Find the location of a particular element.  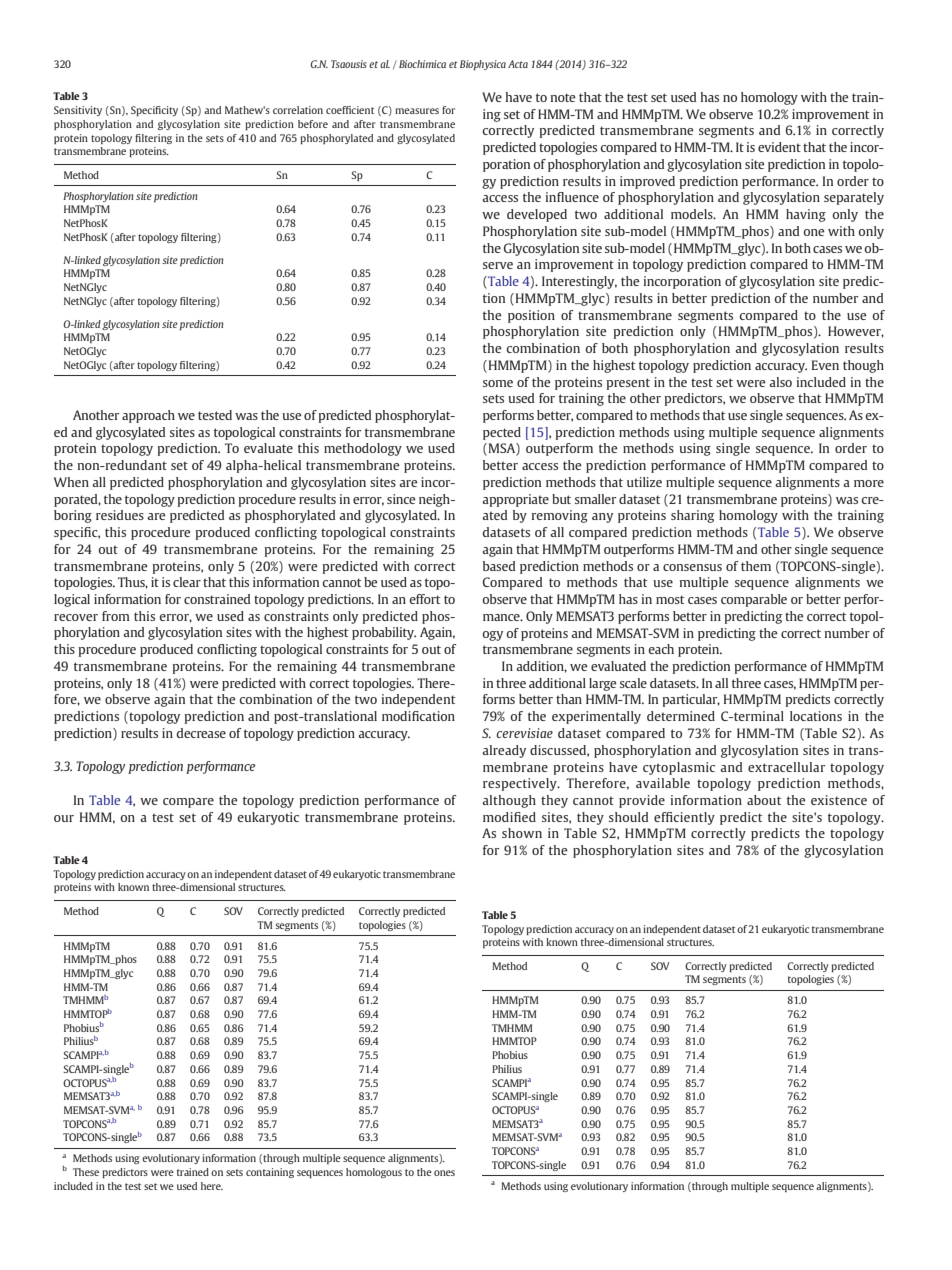

comparable is located at coordinates (754, 600).
